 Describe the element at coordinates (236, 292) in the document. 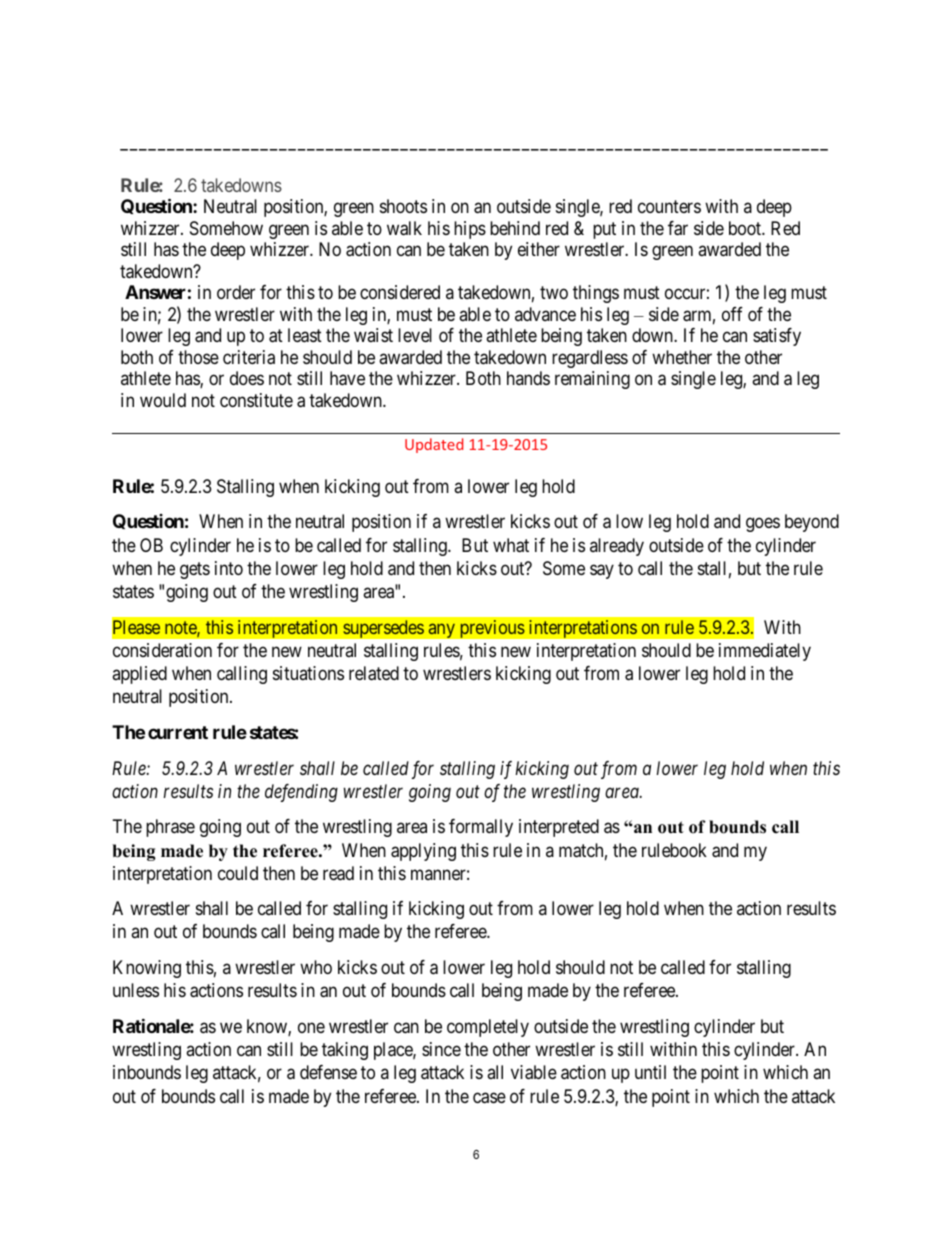

I see `order` at that location.
